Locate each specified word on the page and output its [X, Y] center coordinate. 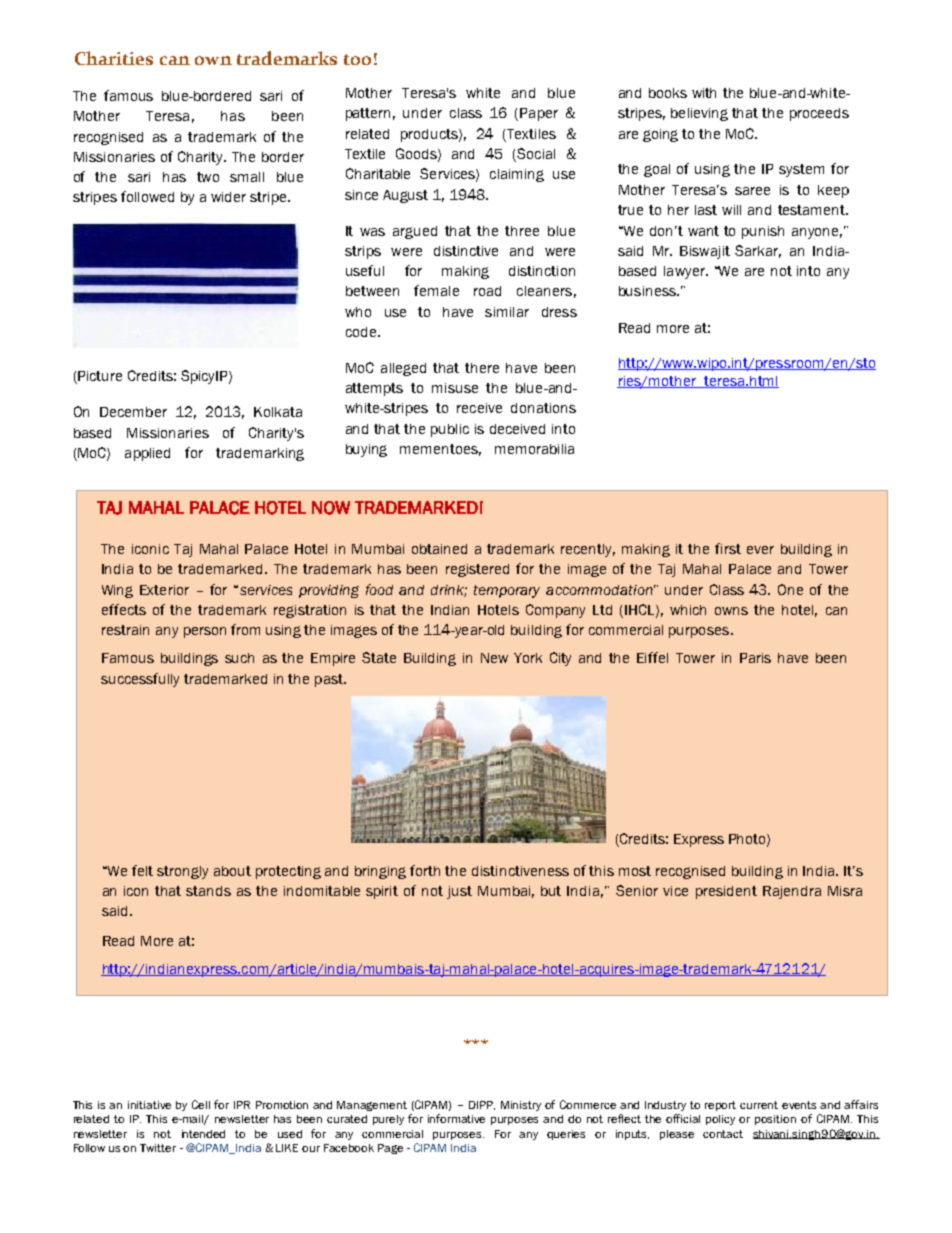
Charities [114, 58]
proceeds [819, 114]
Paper [539, 114]
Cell [201, 1104]
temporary [507, 591]
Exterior [164, 590]
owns [731, 611]
